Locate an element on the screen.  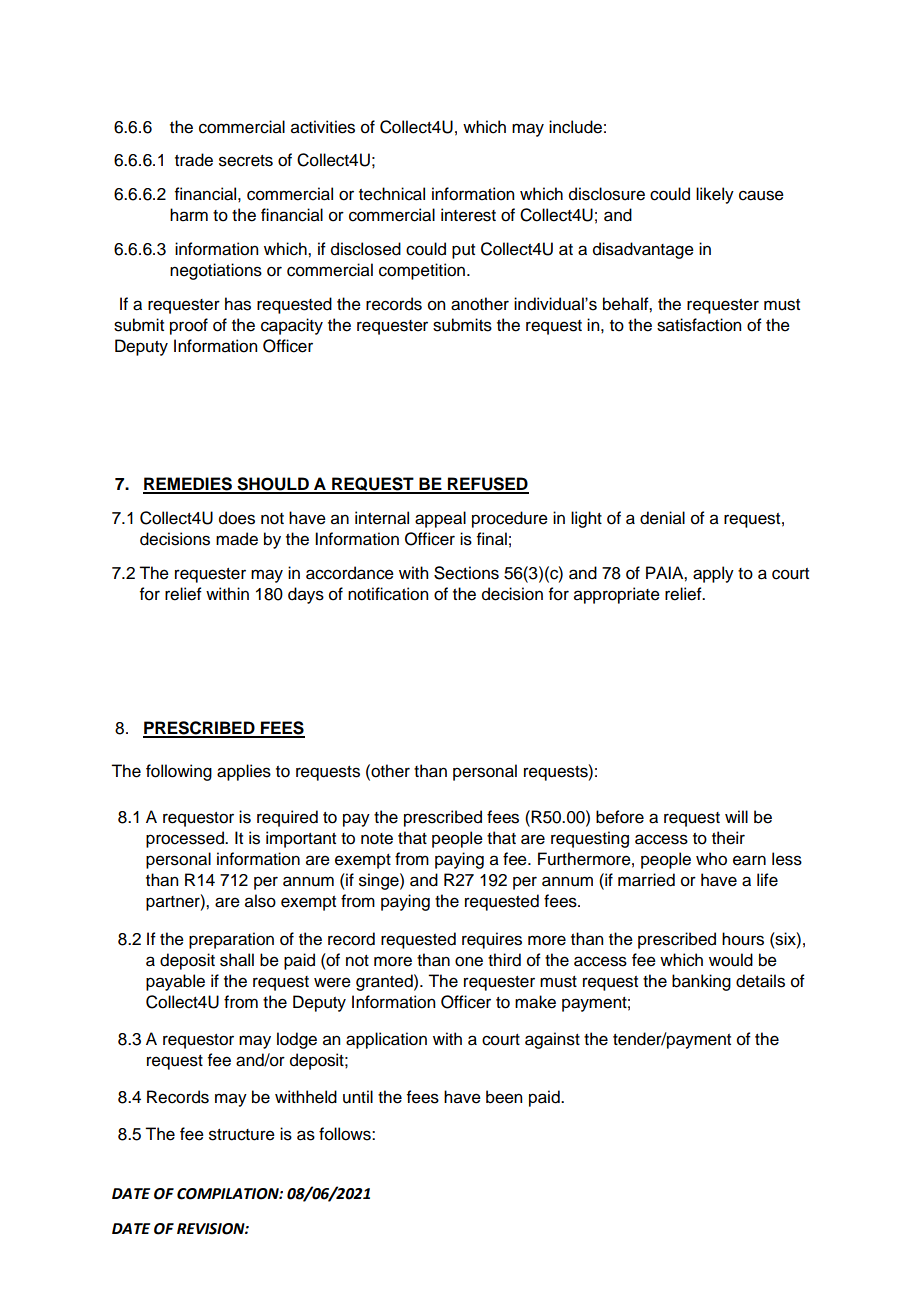
REFUSED is located at coordinates (487, 485).
